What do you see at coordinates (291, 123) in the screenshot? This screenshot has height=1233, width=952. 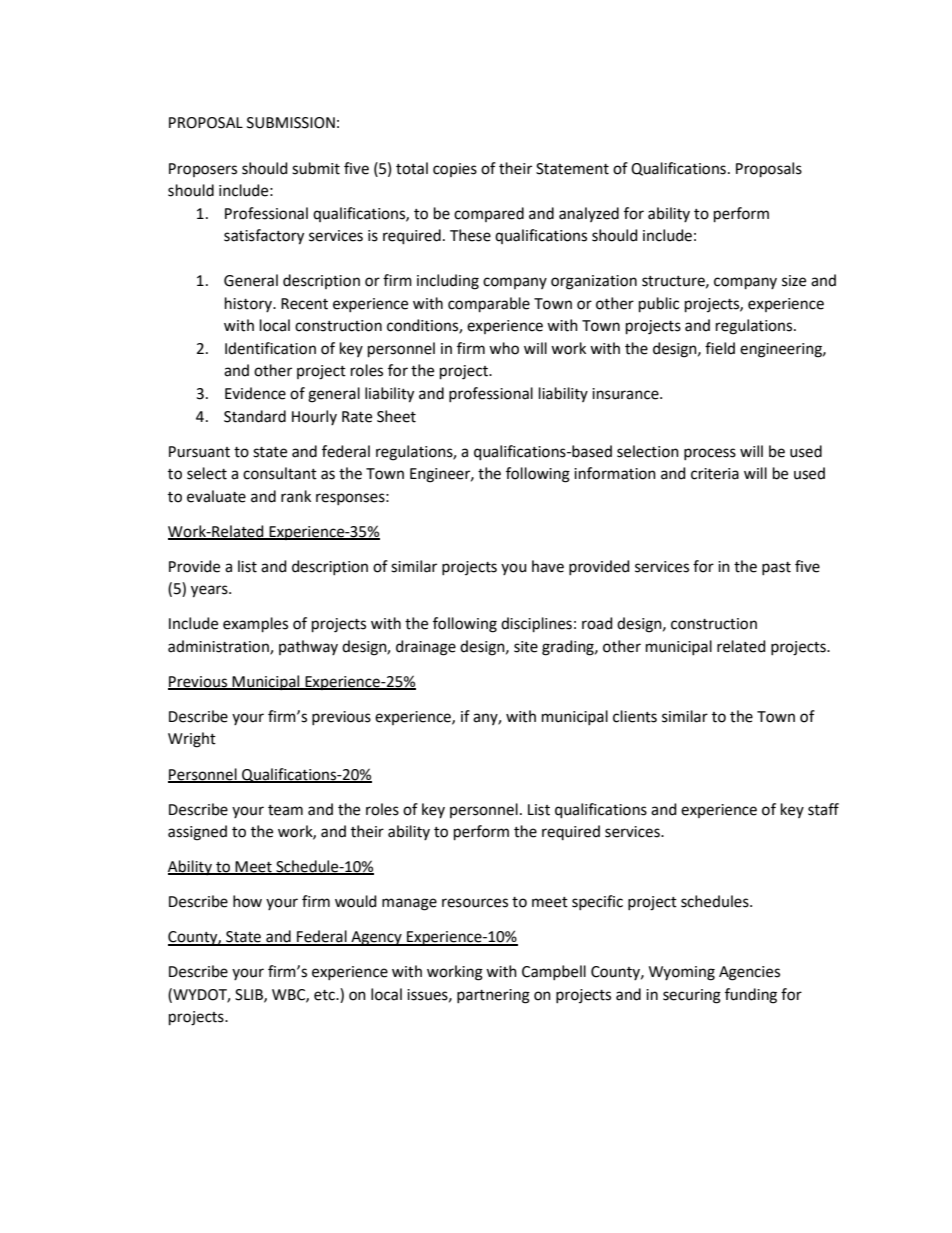 I see `SUBMISSION` at bounding box center [291, 123].
